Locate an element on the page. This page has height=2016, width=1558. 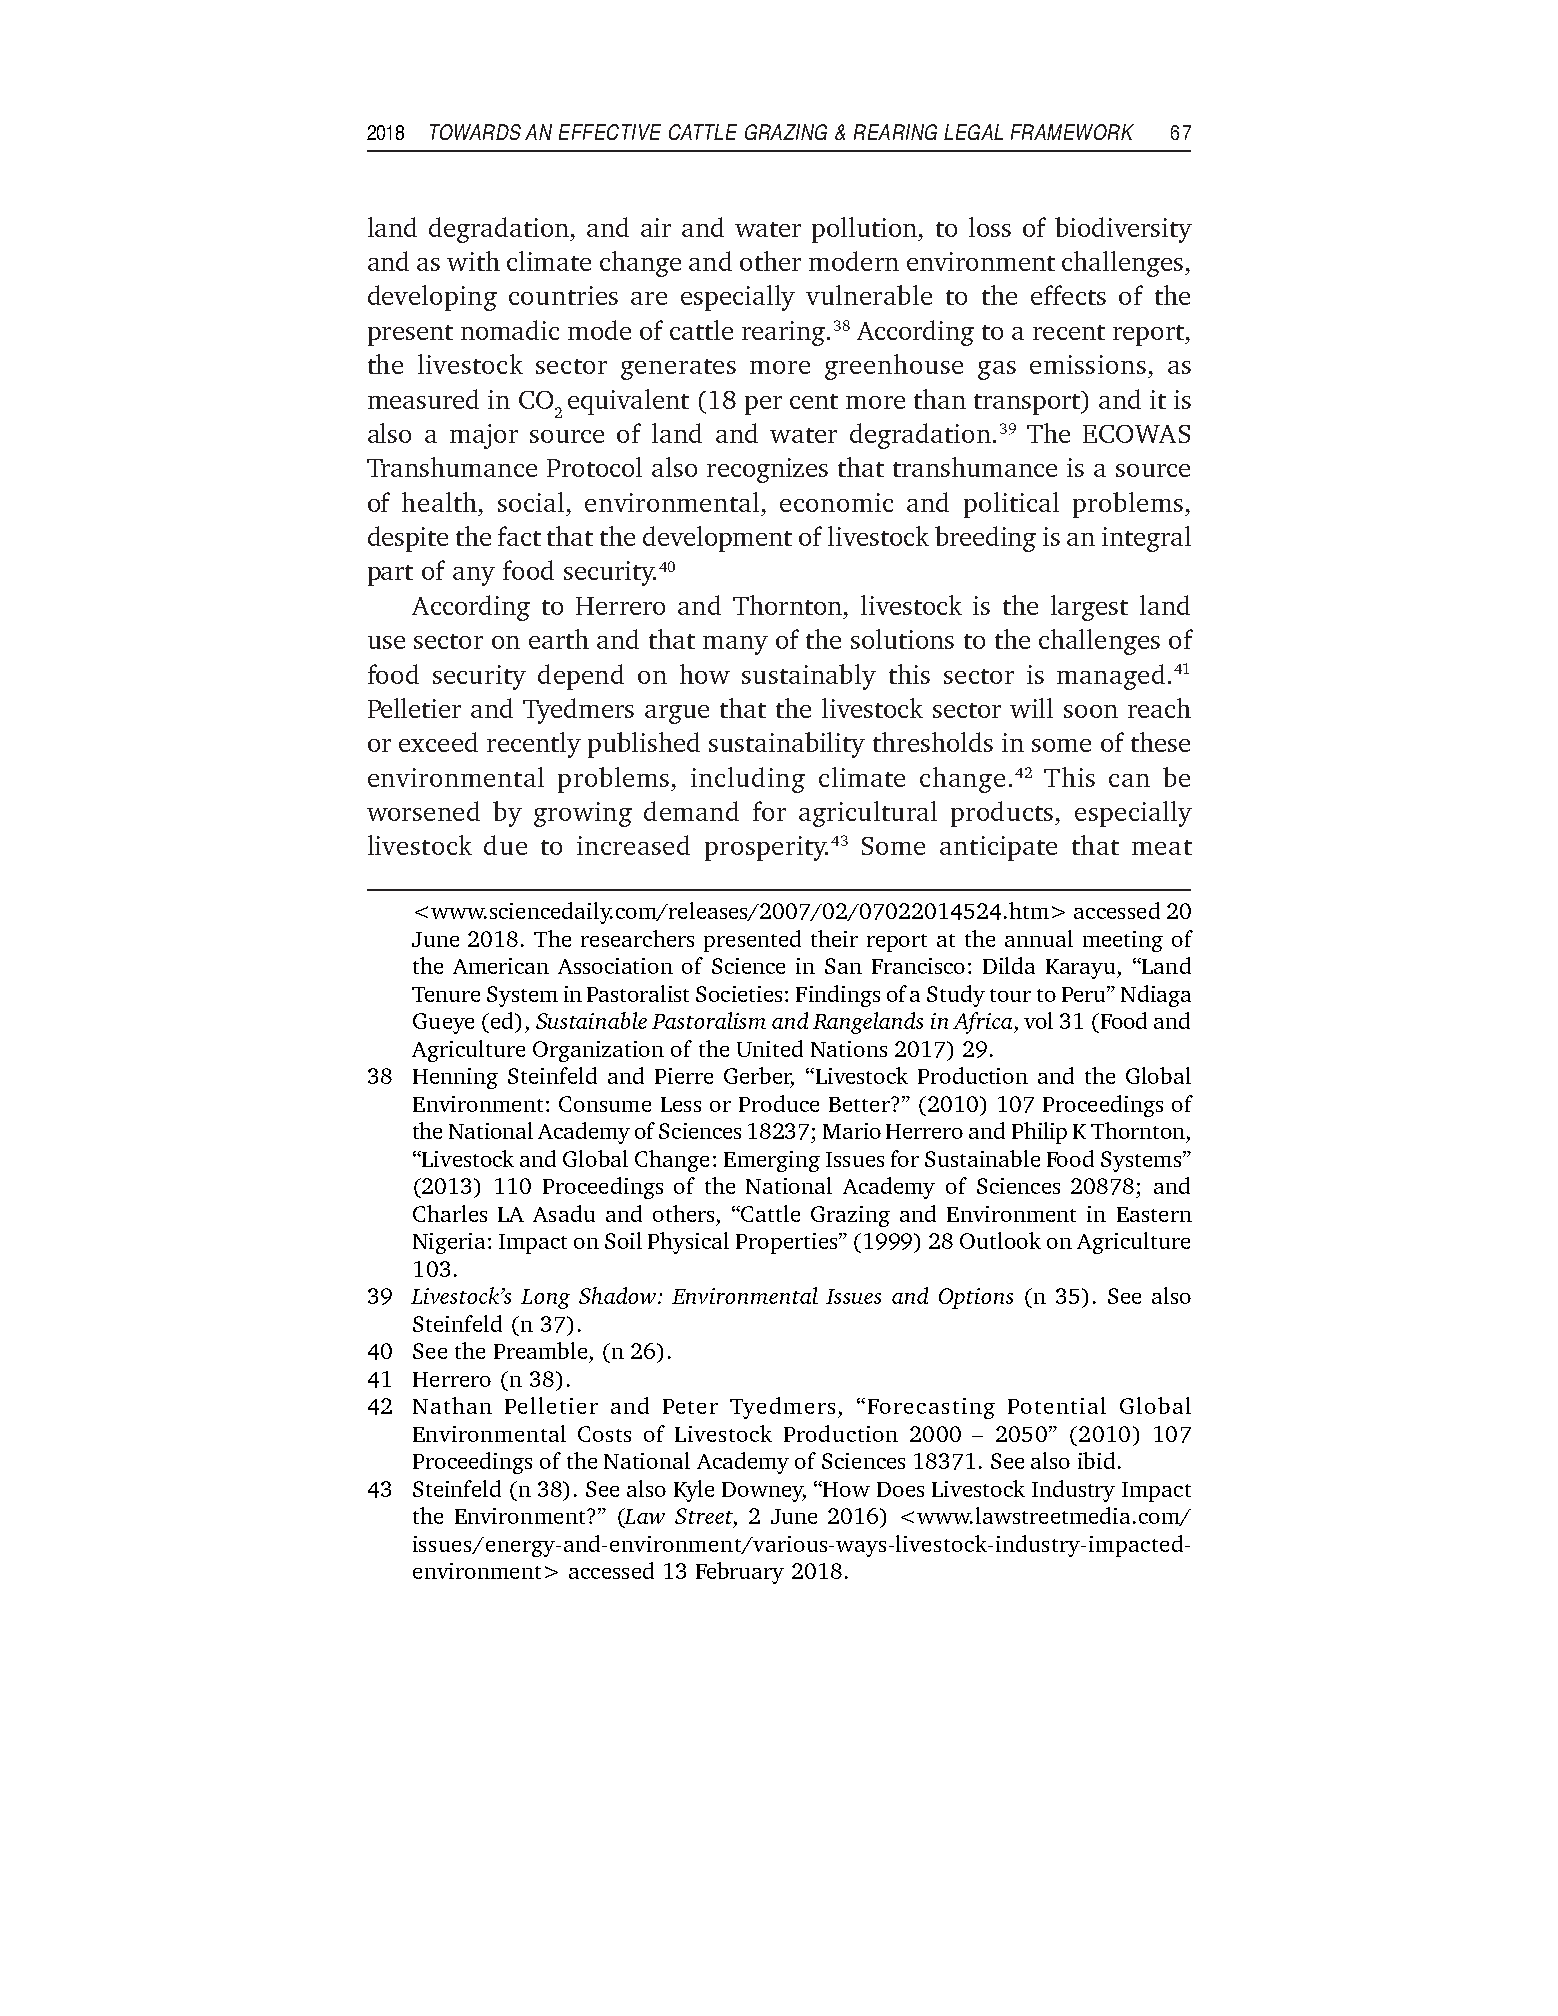
ibid is located at coordinates (1096, 1460).
